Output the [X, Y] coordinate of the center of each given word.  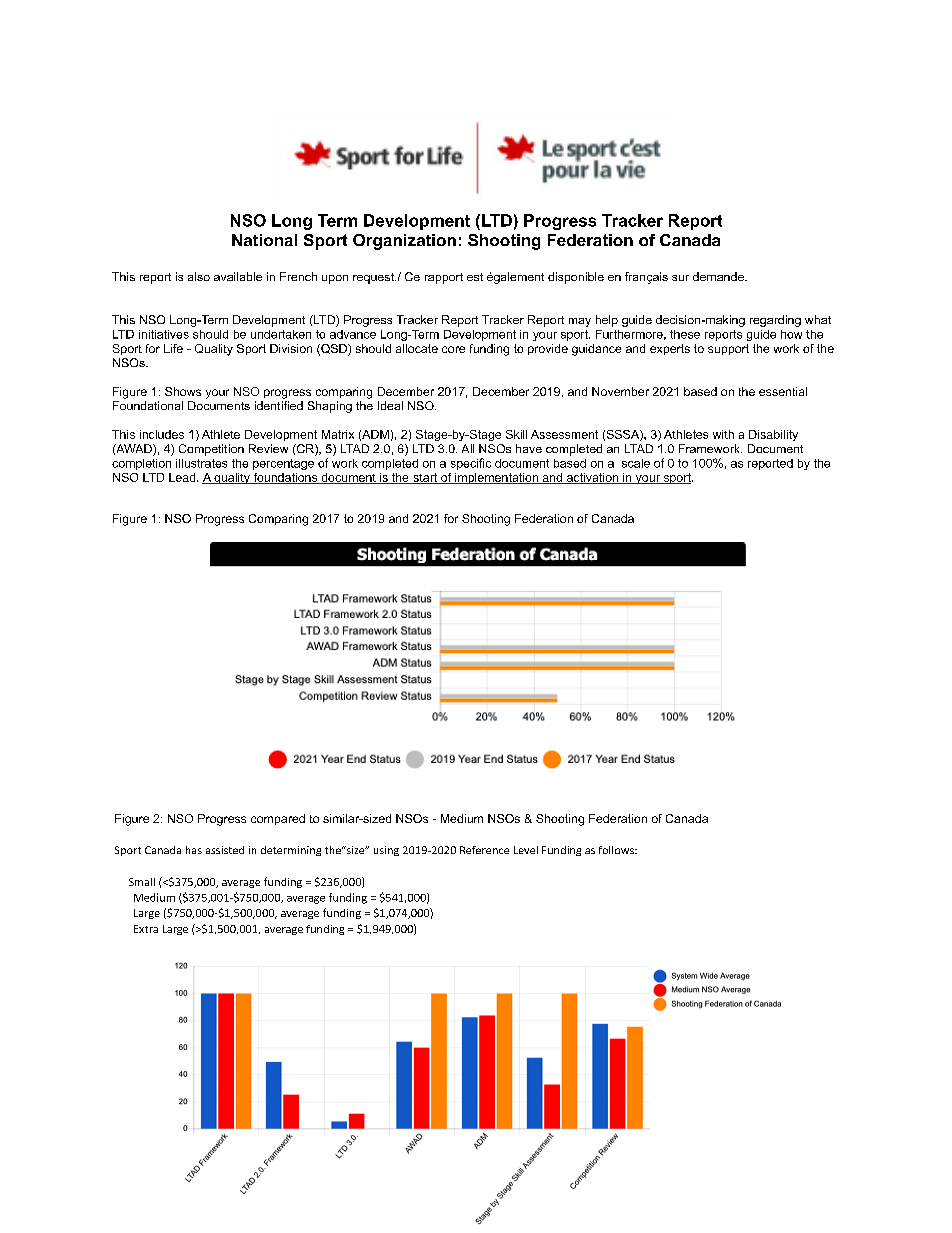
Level [526, 850]
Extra [146, 929]
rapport [444, 278]
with [723, 434]
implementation [496, 478]
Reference [484, 850]
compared [278, 819]
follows [617, 850]
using [386, 851]
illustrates [201, 463]
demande [719, 276]
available [238, 276]
